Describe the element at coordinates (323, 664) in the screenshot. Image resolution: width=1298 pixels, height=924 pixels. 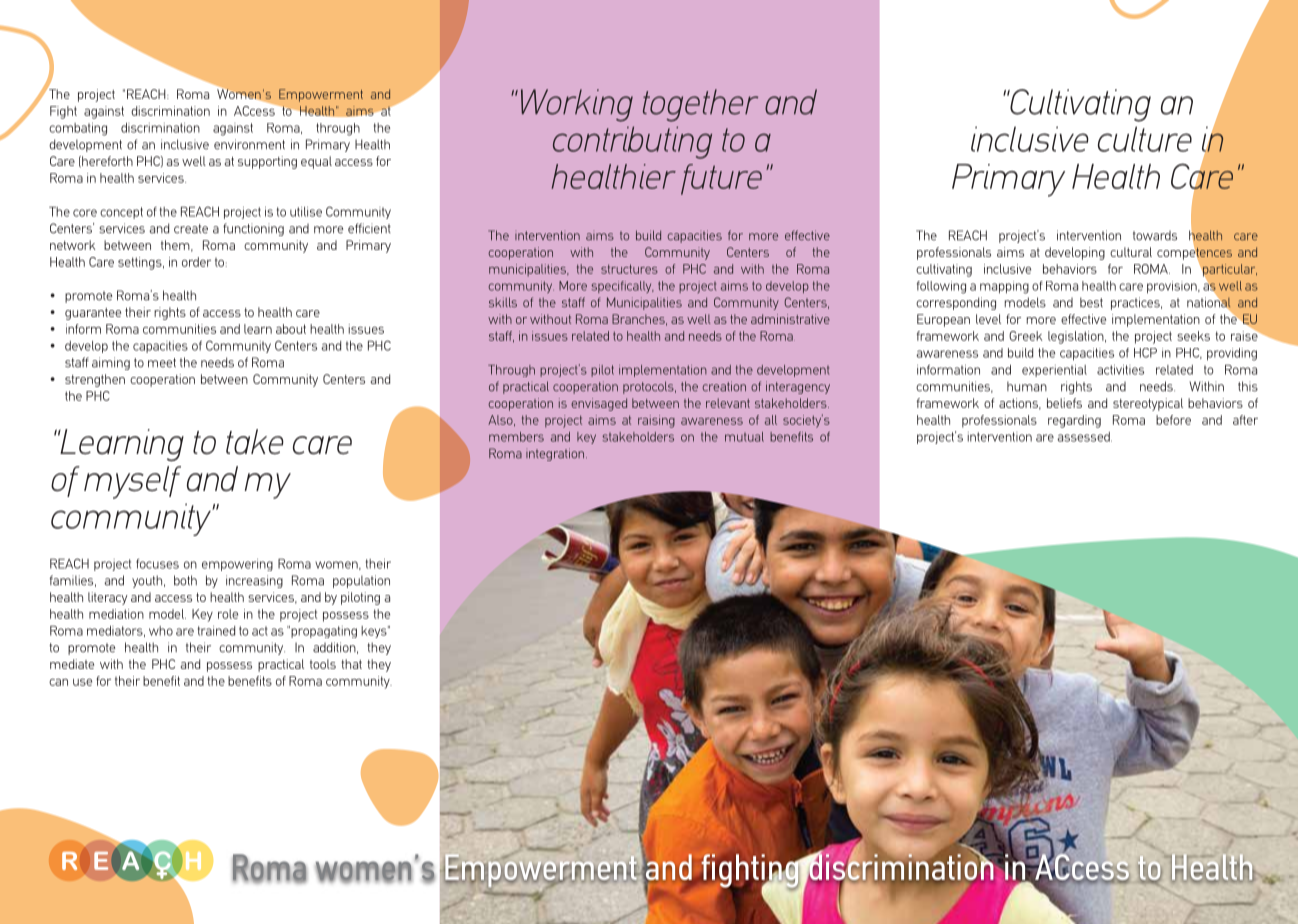
I see `tools` at that location.
